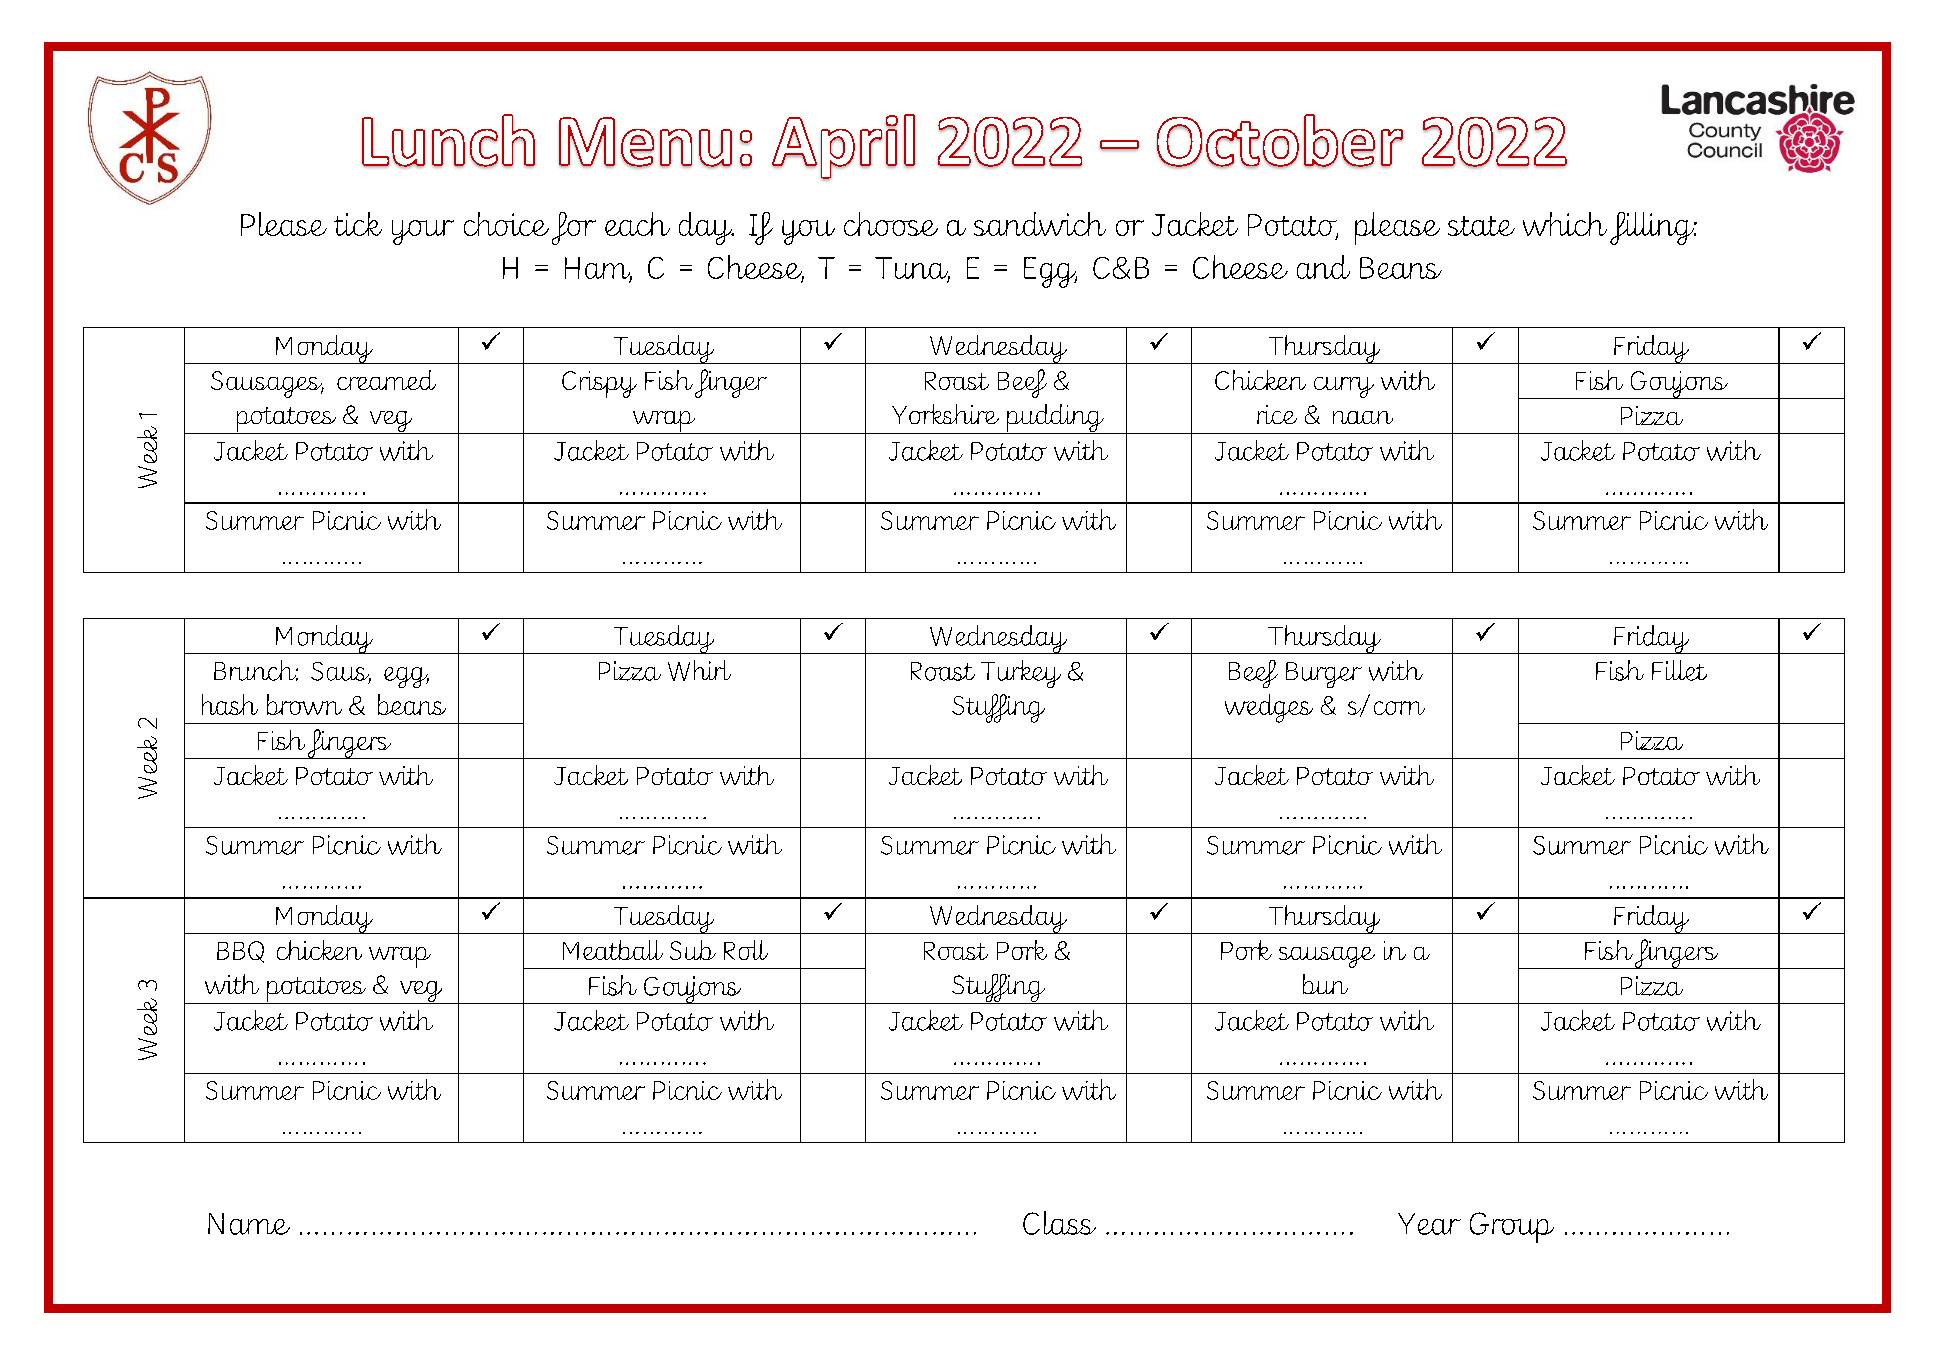 Image resolution: width=1937 pixels, height=1370 pixels. I want to click on state, so click(1481, 226).
